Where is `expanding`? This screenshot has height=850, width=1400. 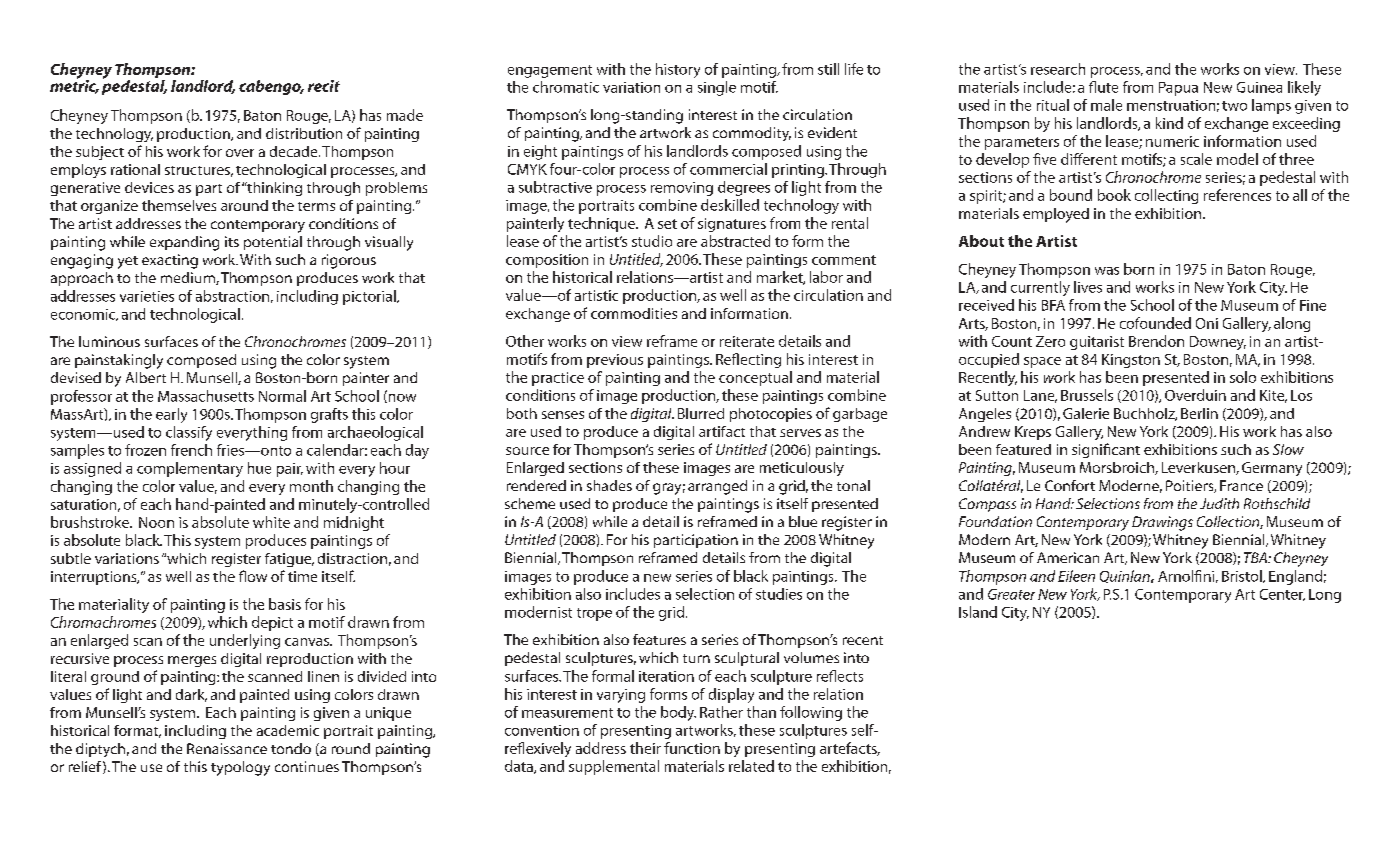
expanding is located at coordinates (184, 243).
